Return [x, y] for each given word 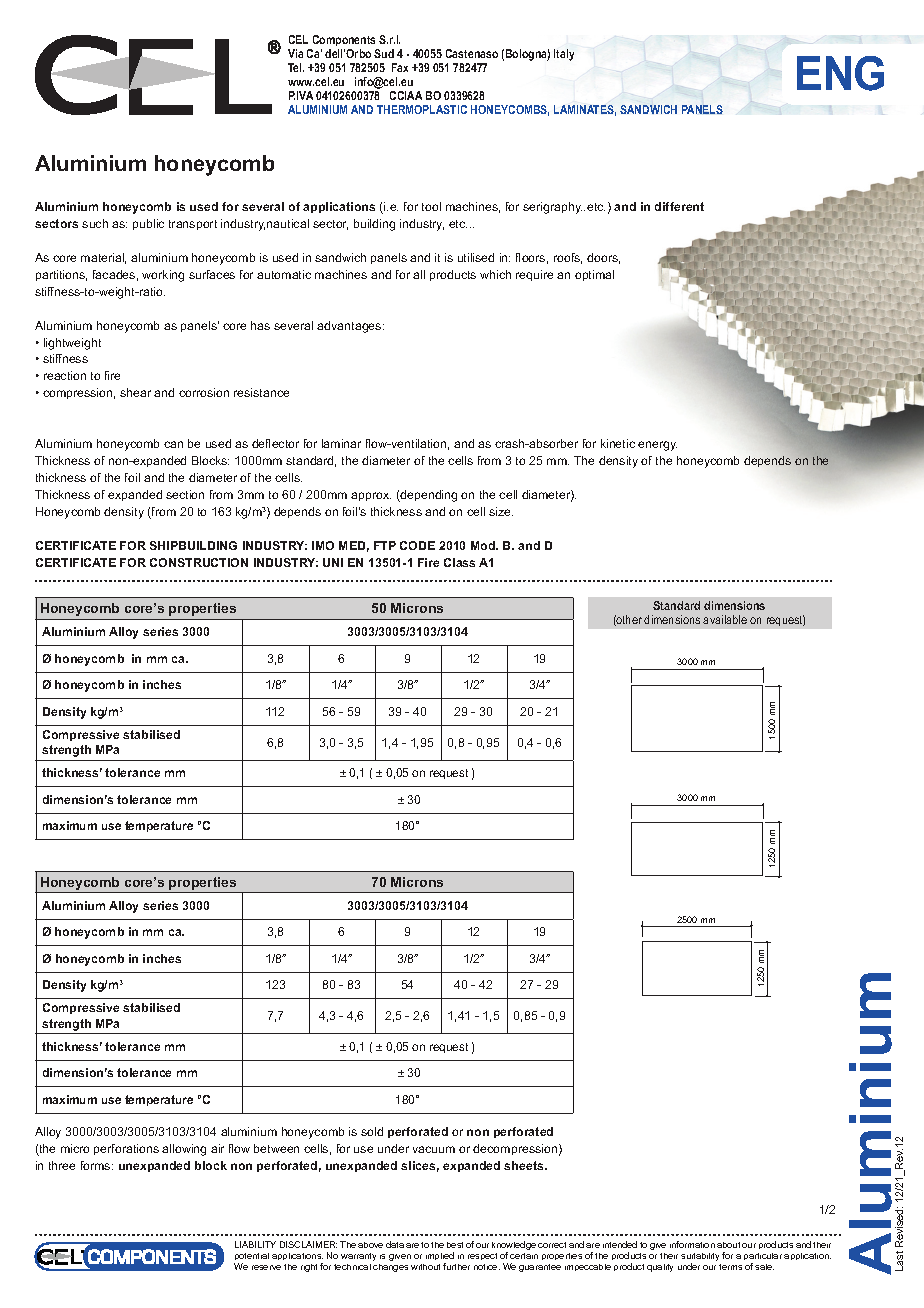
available [725, 619]
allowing [184, 1150]
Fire [428, 562]
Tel [296, 67]
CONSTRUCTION [199, 562]
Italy [564, 55]
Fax [400, 67]
